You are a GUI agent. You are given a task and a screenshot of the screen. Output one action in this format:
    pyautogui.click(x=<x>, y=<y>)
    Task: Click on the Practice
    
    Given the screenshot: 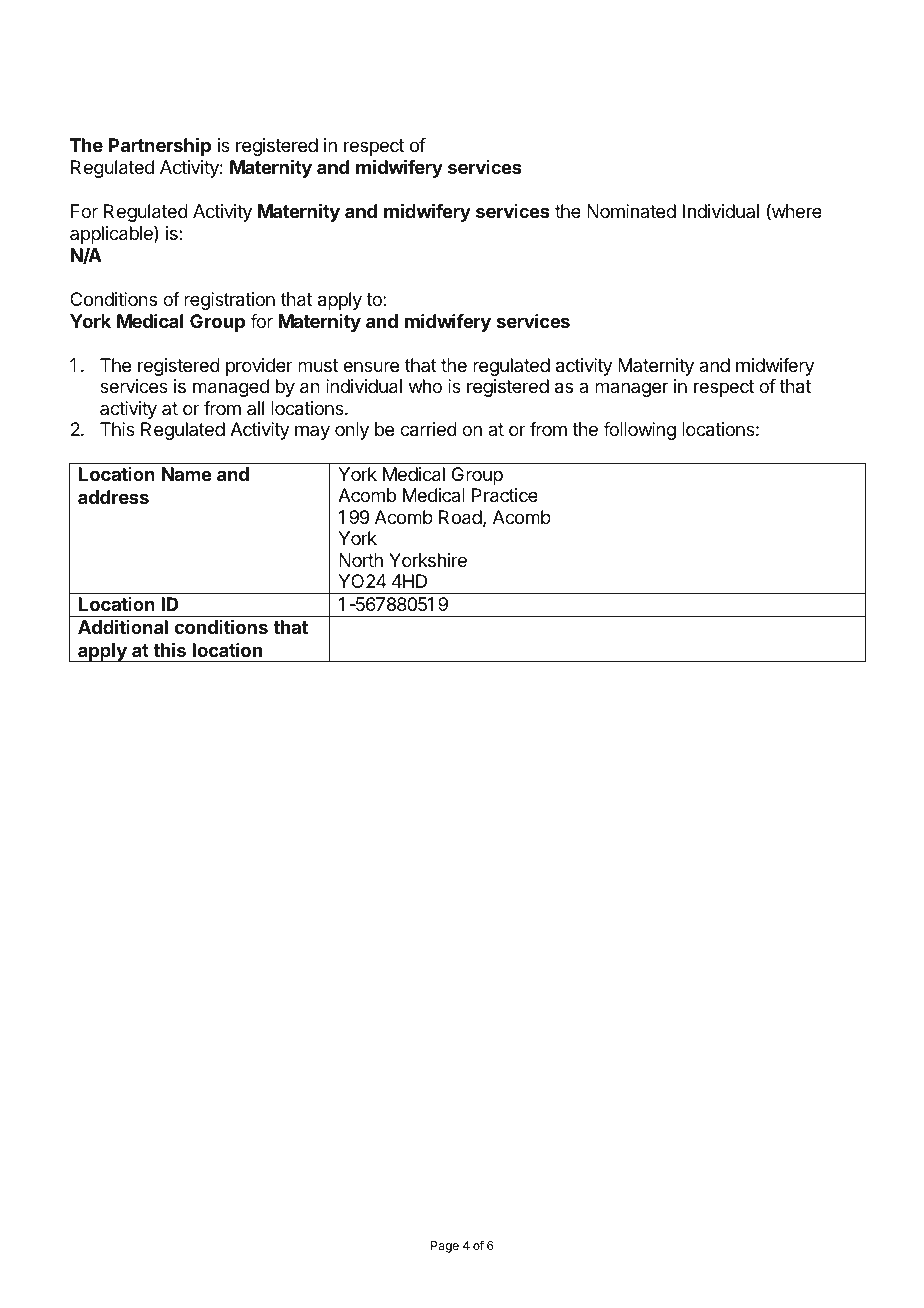 What is the action you would take?
    pyautogui.click(x=505, y=495)
